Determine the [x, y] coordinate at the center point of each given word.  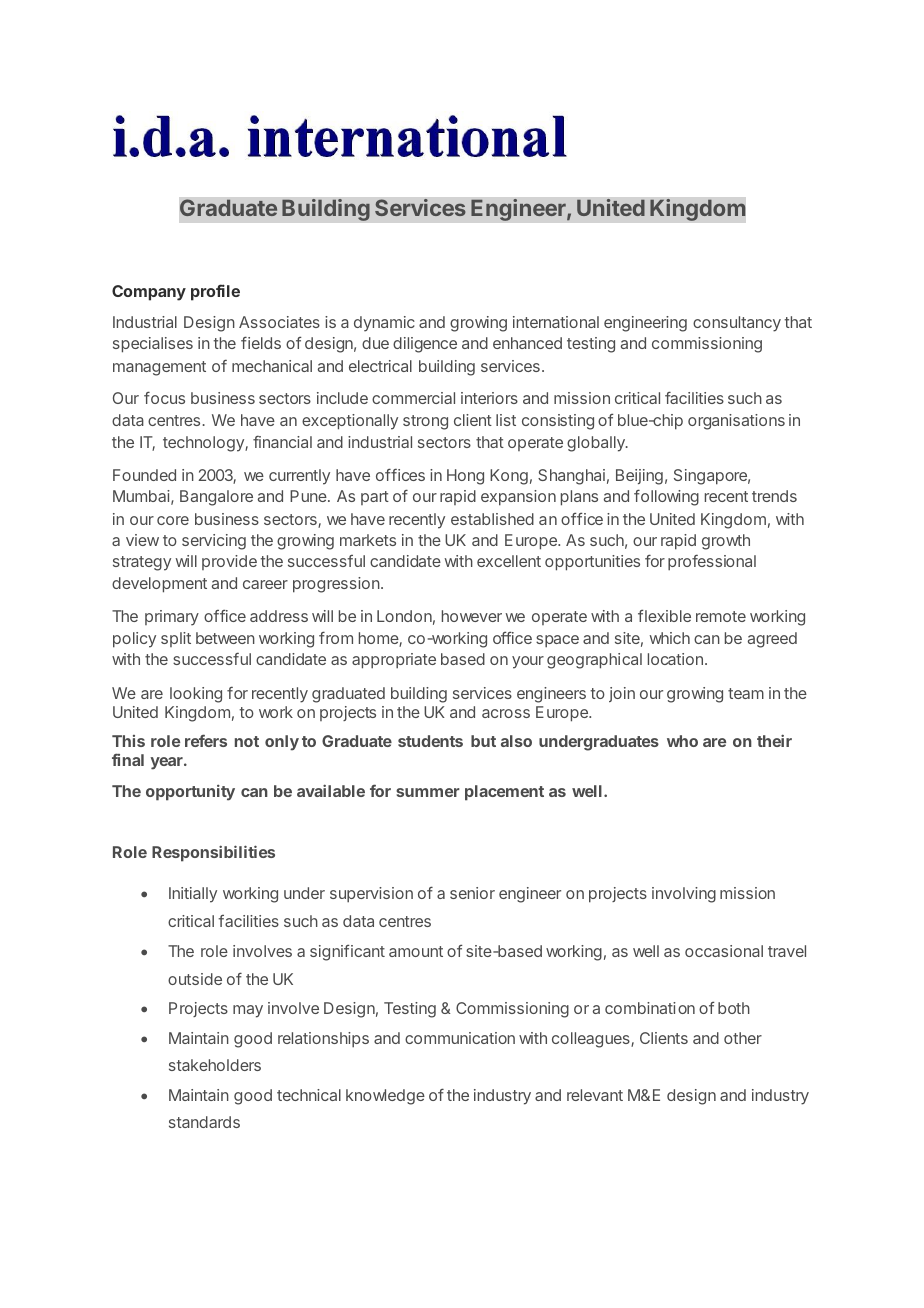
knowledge [385, 1097]
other [743, 1038]
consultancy [737, 324]
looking [196, 695]
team [746, 693]
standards [204, 1122]
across [506, 713]
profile [215, 292]
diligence [425, 345]
